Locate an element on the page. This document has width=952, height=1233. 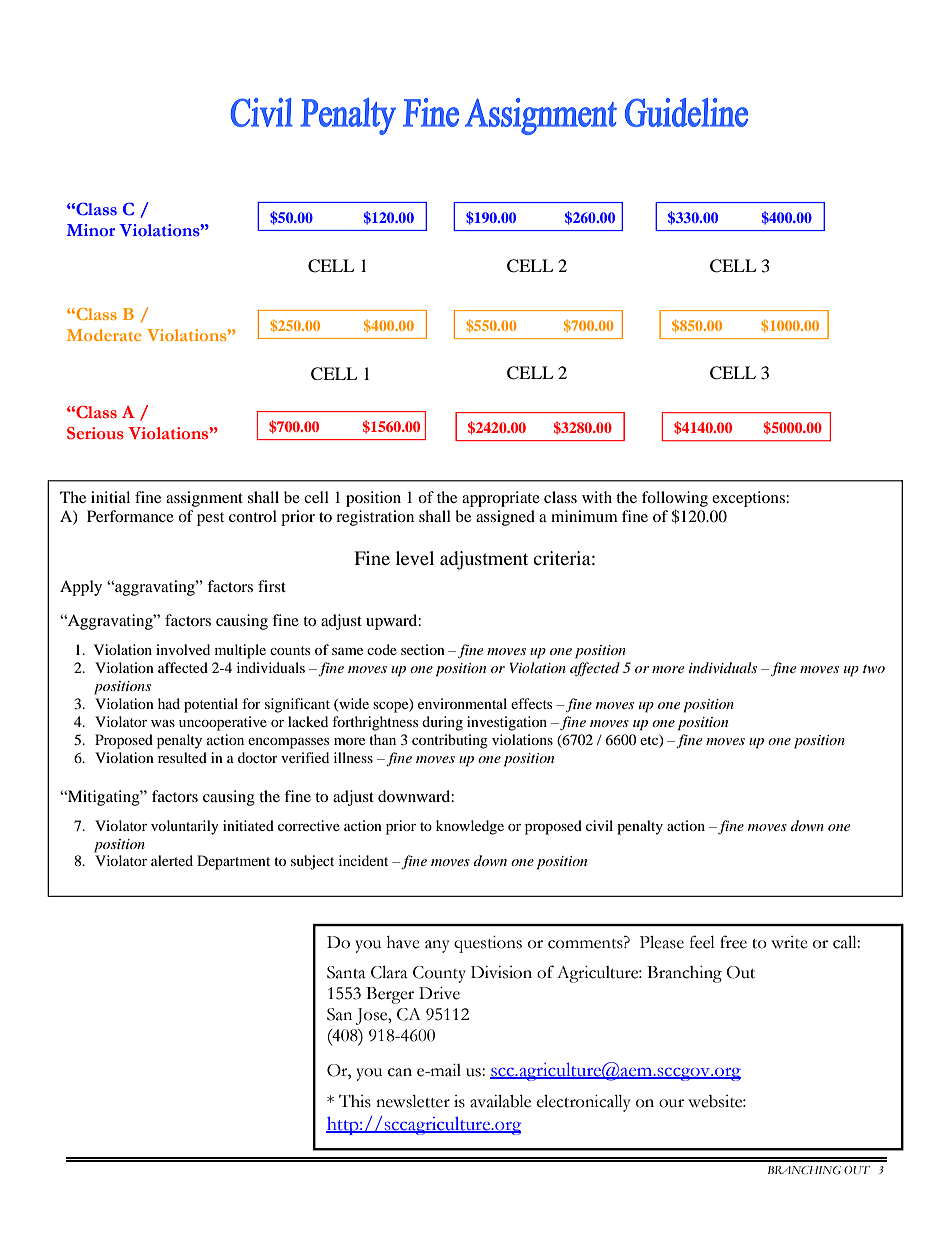
section is located at coordinates (423, 649).
